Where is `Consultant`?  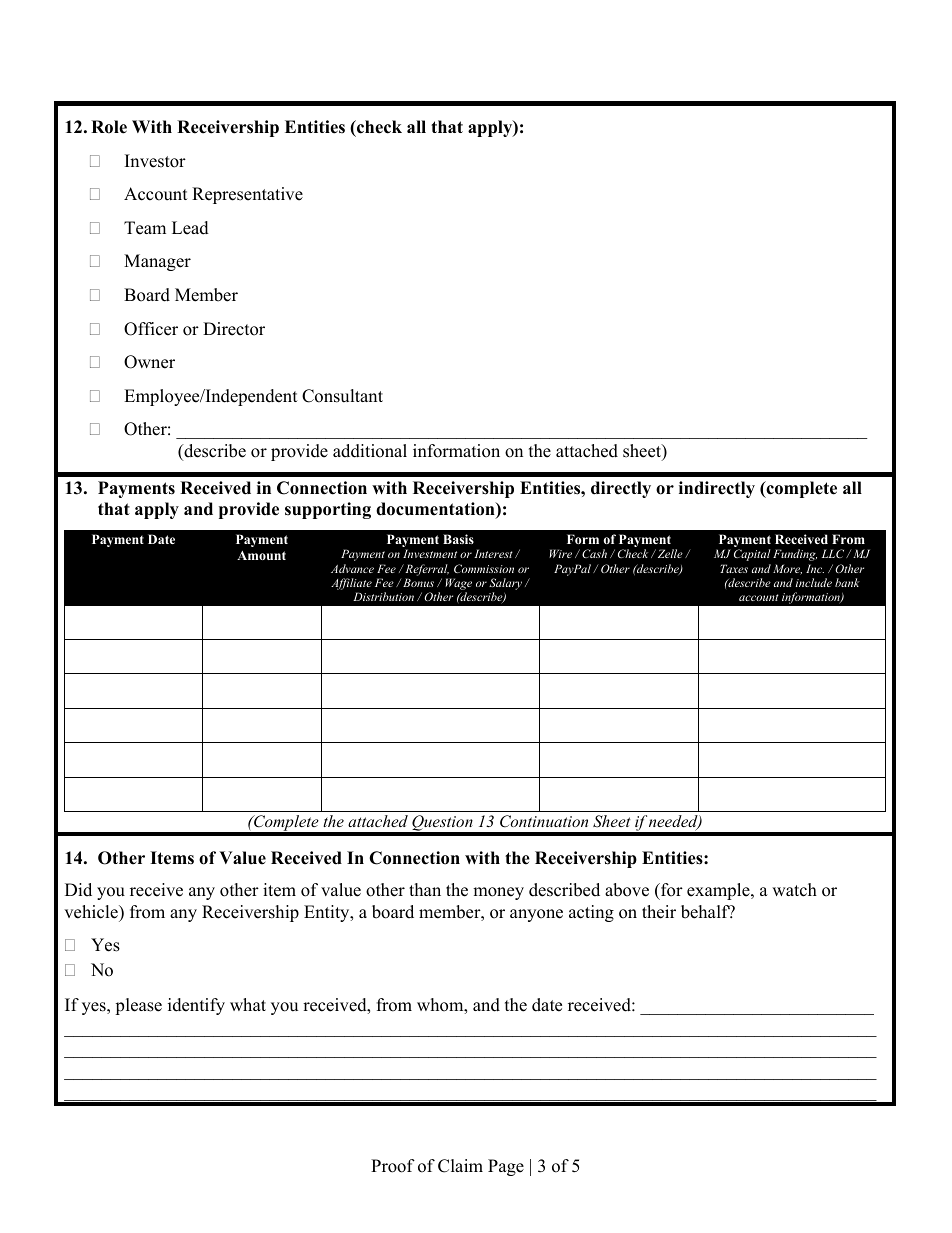
Consultant is located at coordinates (342, 396).
